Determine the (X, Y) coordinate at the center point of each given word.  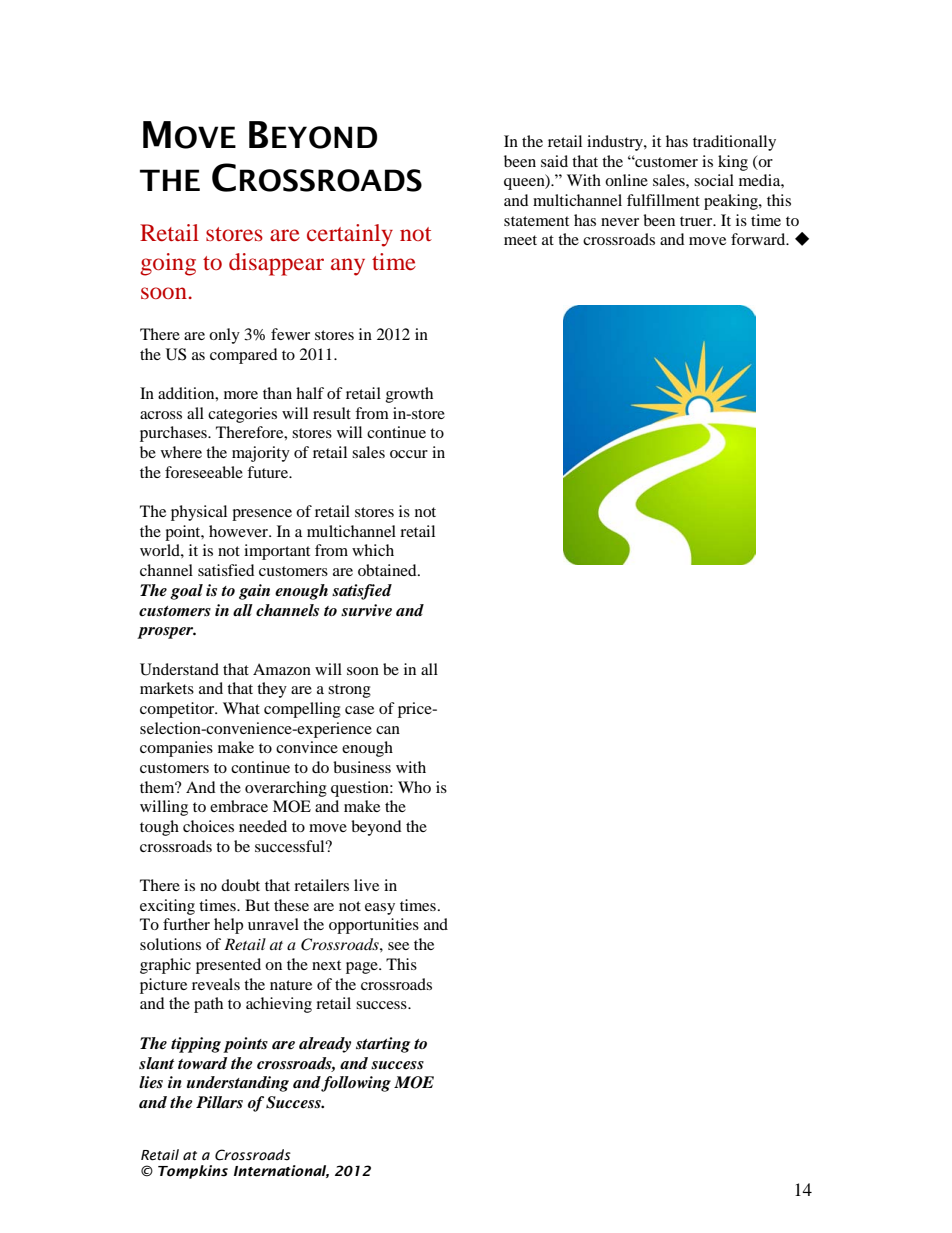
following (356, 1084)
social (714, 180)
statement (536, 221)
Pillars (219, 1102)
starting (383, 1045)
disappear (276, 264)
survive (366, 610)
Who (414, 787)
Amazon (282, 669)
